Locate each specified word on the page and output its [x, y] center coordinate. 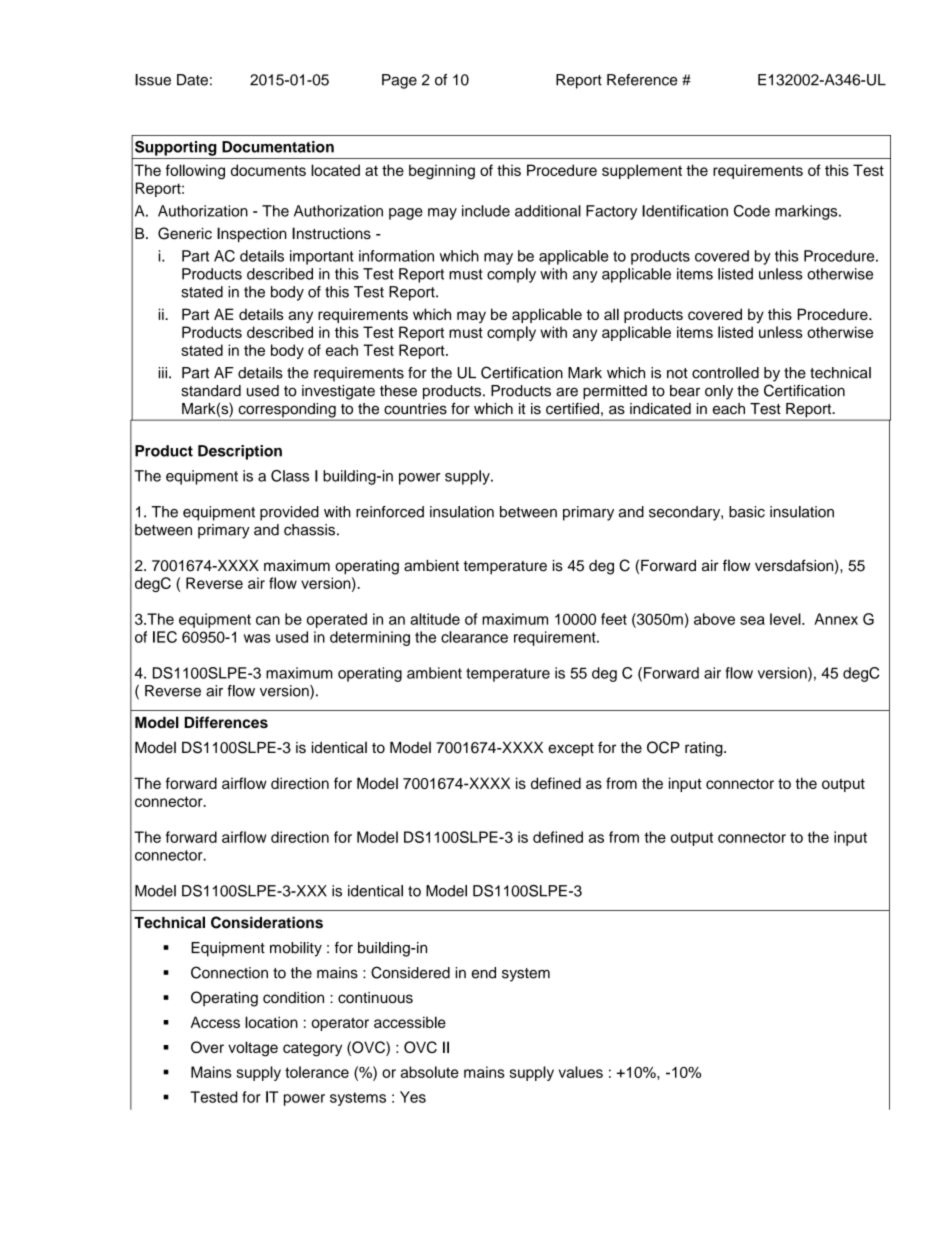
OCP [663, 747]
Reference [642, 80]
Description [240, 452]
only [719, 392]
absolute [429, 1072]
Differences [226, 722]
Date [192, 80]
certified [572, 409]
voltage [253, 1049]
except [571, 750]
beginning [442, 172]
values [581, 1072]
